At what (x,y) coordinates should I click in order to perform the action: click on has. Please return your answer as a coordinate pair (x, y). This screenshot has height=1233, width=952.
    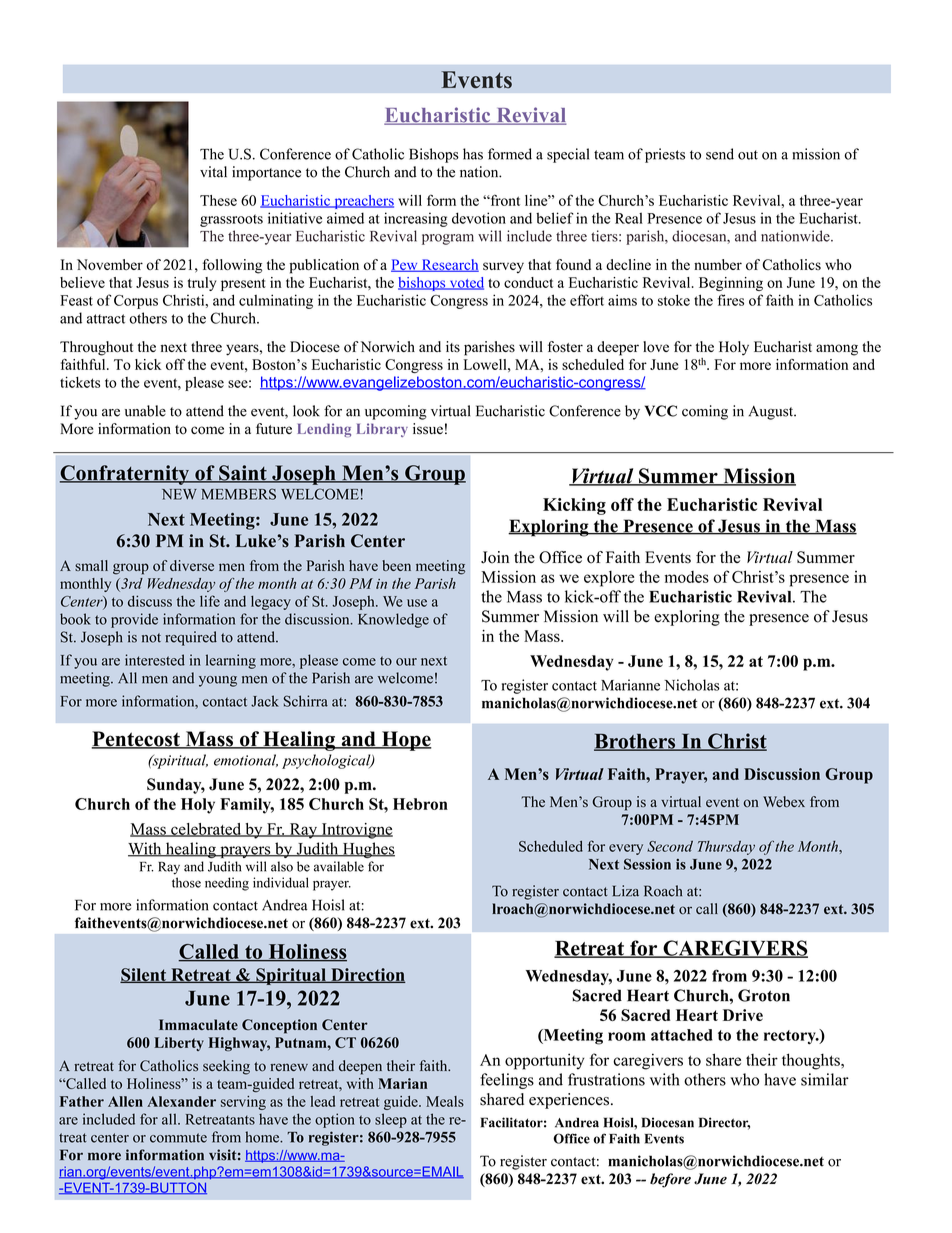
    Looking at the image, I should click on (473, 154).
